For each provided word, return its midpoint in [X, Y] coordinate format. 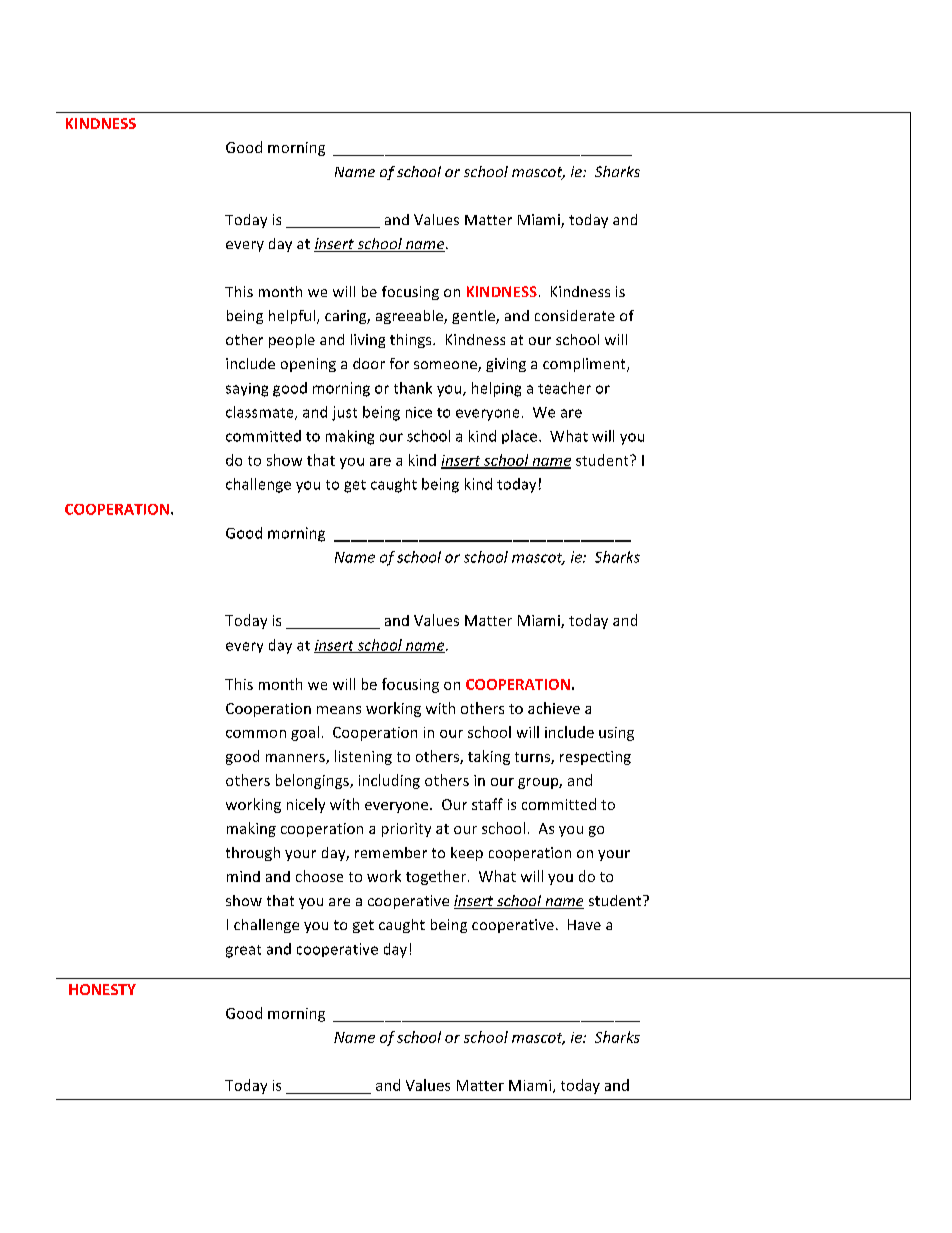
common [256, 734]
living [368, 341]
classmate [261, 413]
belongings [313, 781]
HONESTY [102, 989]
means [339, 710]
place [521, 437]
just [344, 413]
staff [487, 804]
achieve [554, 708]
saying [247, 390]
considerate [575, 315]
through [253, 854]
